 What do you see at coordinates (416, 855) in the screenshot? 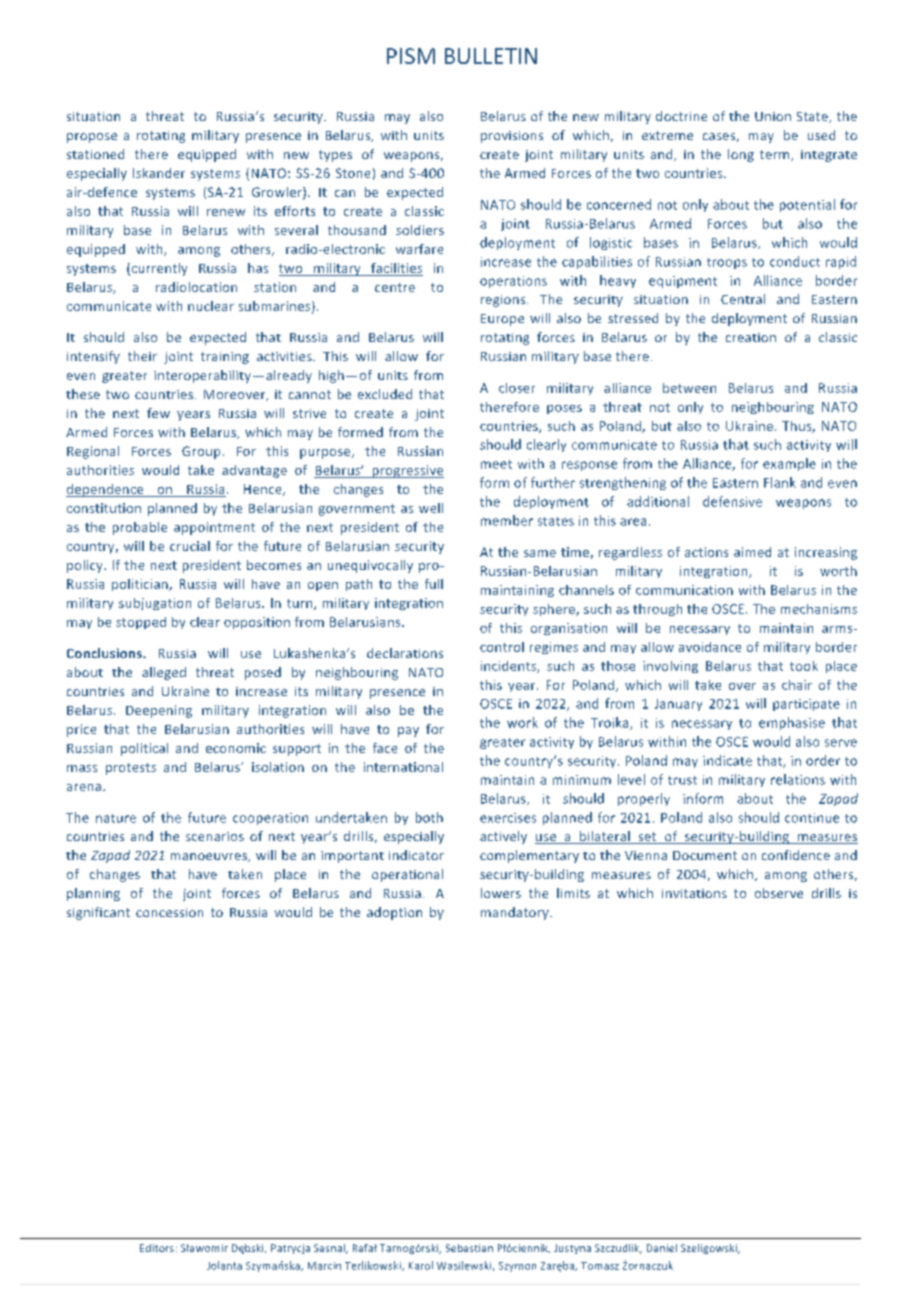
I see `indicator` at bounding box center [416, 855].
